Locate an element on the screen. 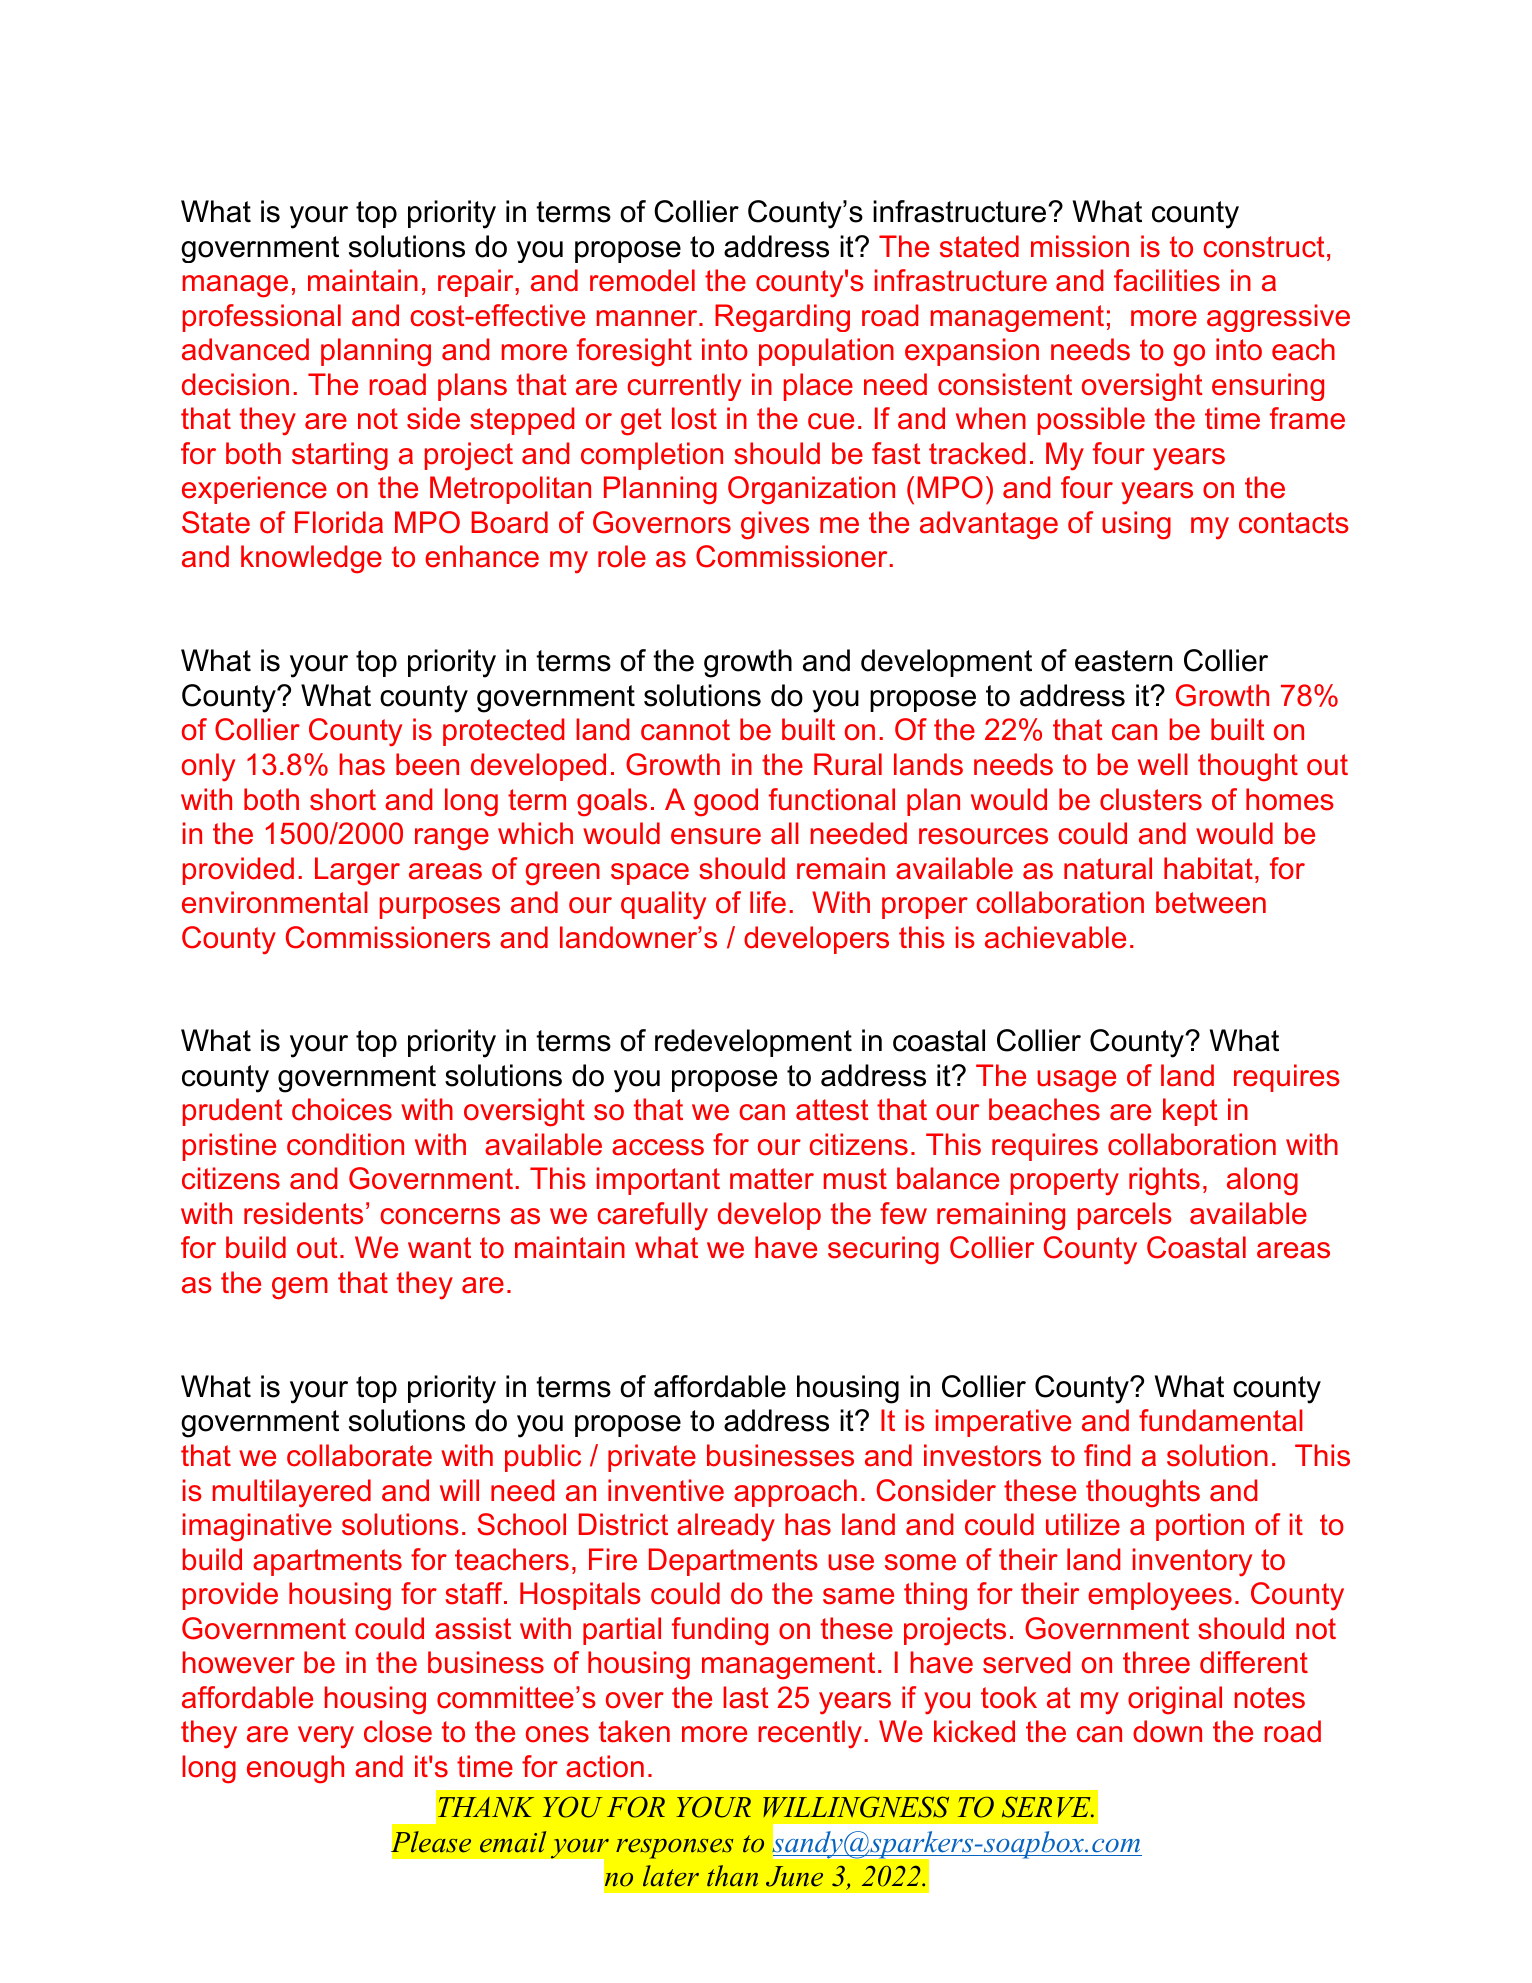 This screenshot has height=1983, width=1532. facilities is located at coordinates (1167, 280).
